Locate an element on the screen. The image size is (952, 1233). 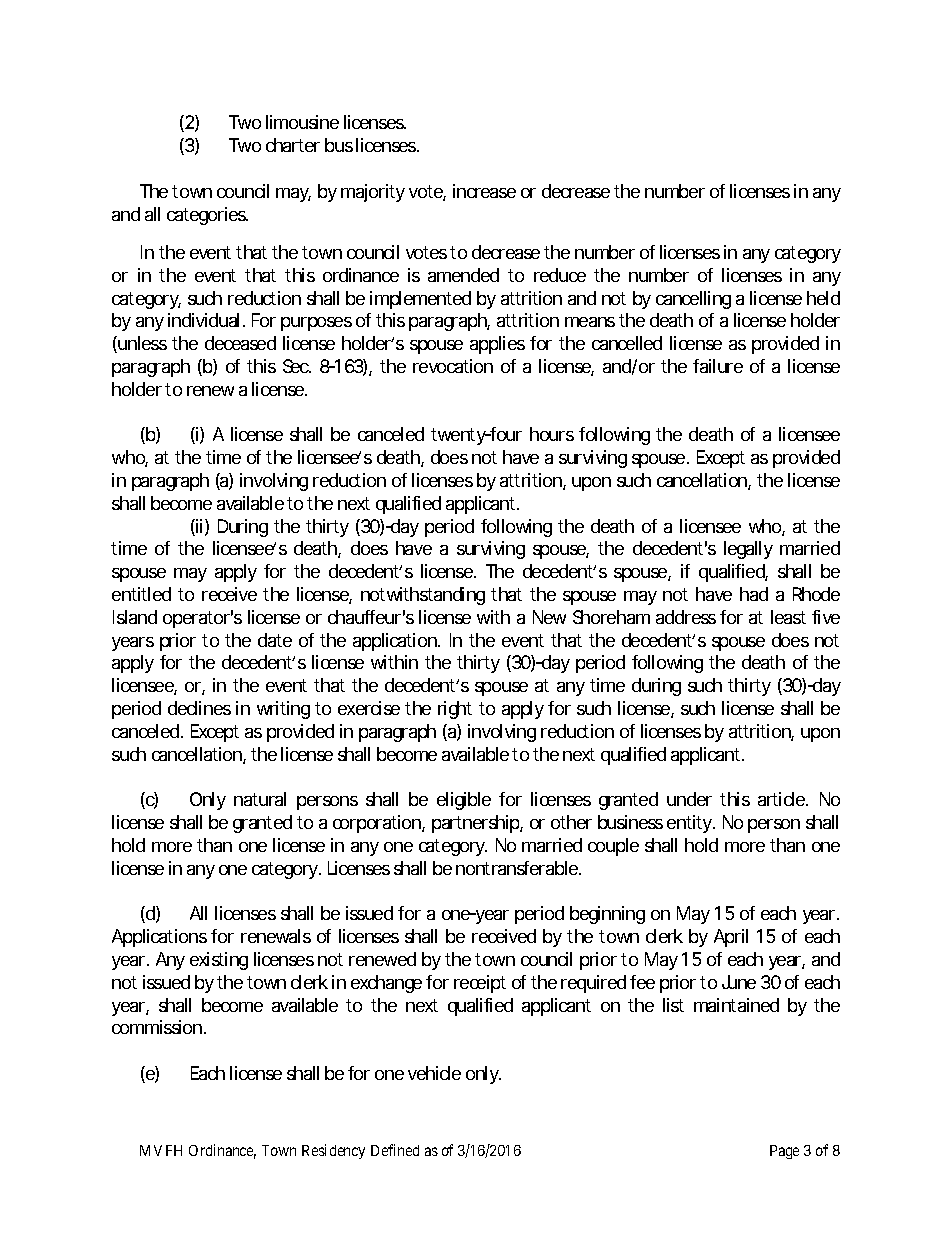
majority is located at coordinates (373, 193).
